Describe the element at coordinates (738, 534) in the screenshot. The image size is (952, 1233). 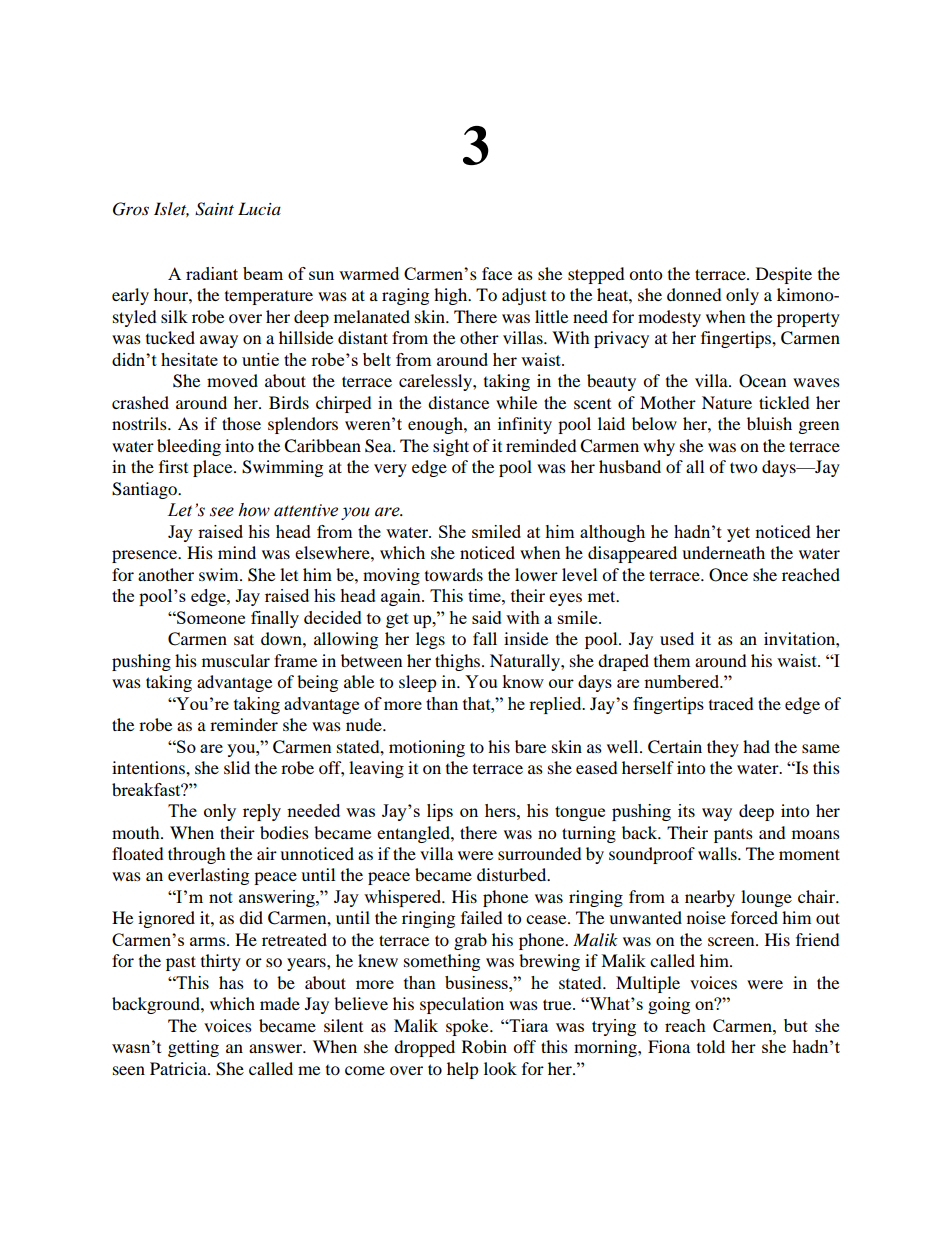
I see `yet` at that location.
